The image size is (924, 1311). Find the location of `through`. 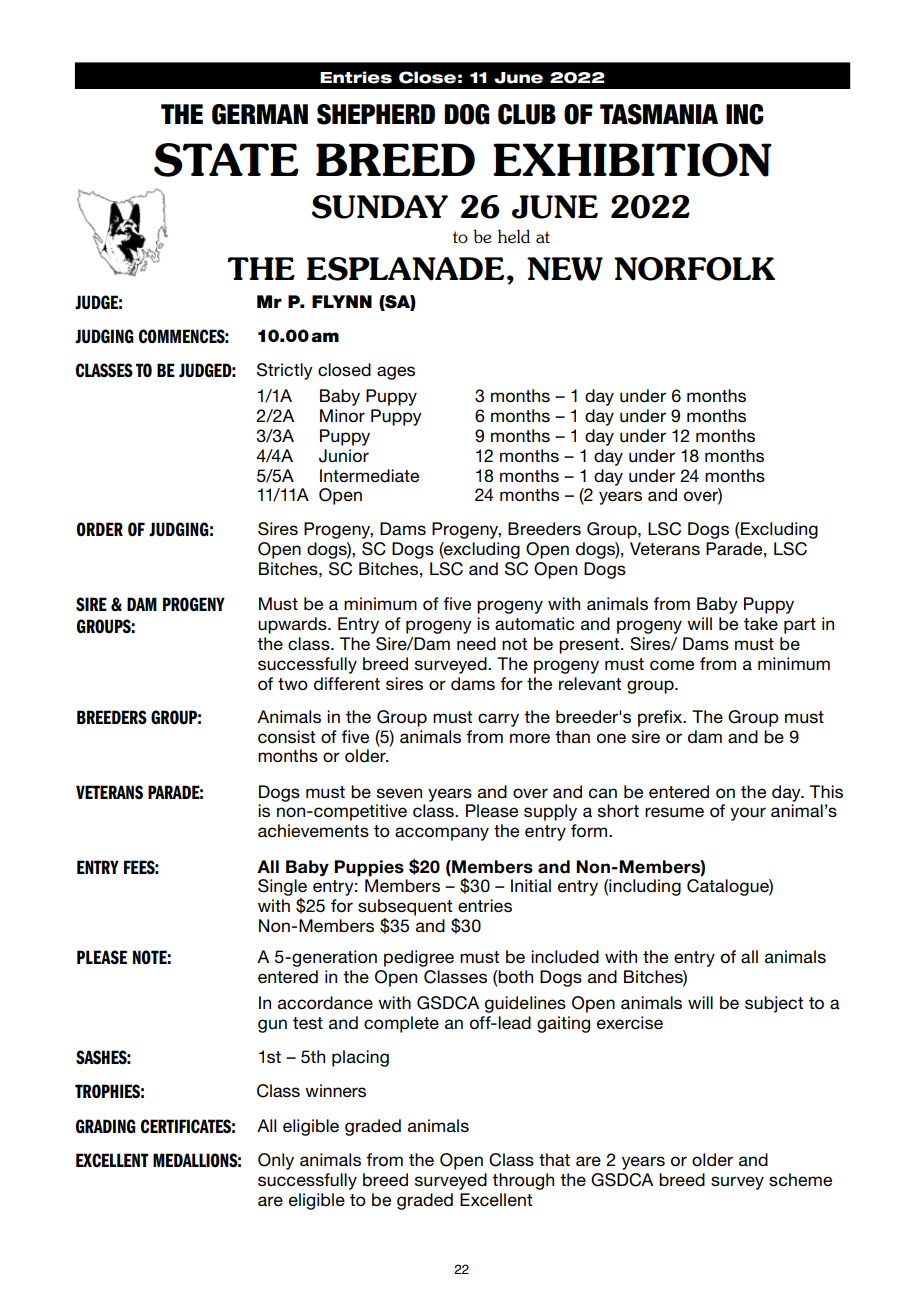

through is located at coordinates (523, 1181).
